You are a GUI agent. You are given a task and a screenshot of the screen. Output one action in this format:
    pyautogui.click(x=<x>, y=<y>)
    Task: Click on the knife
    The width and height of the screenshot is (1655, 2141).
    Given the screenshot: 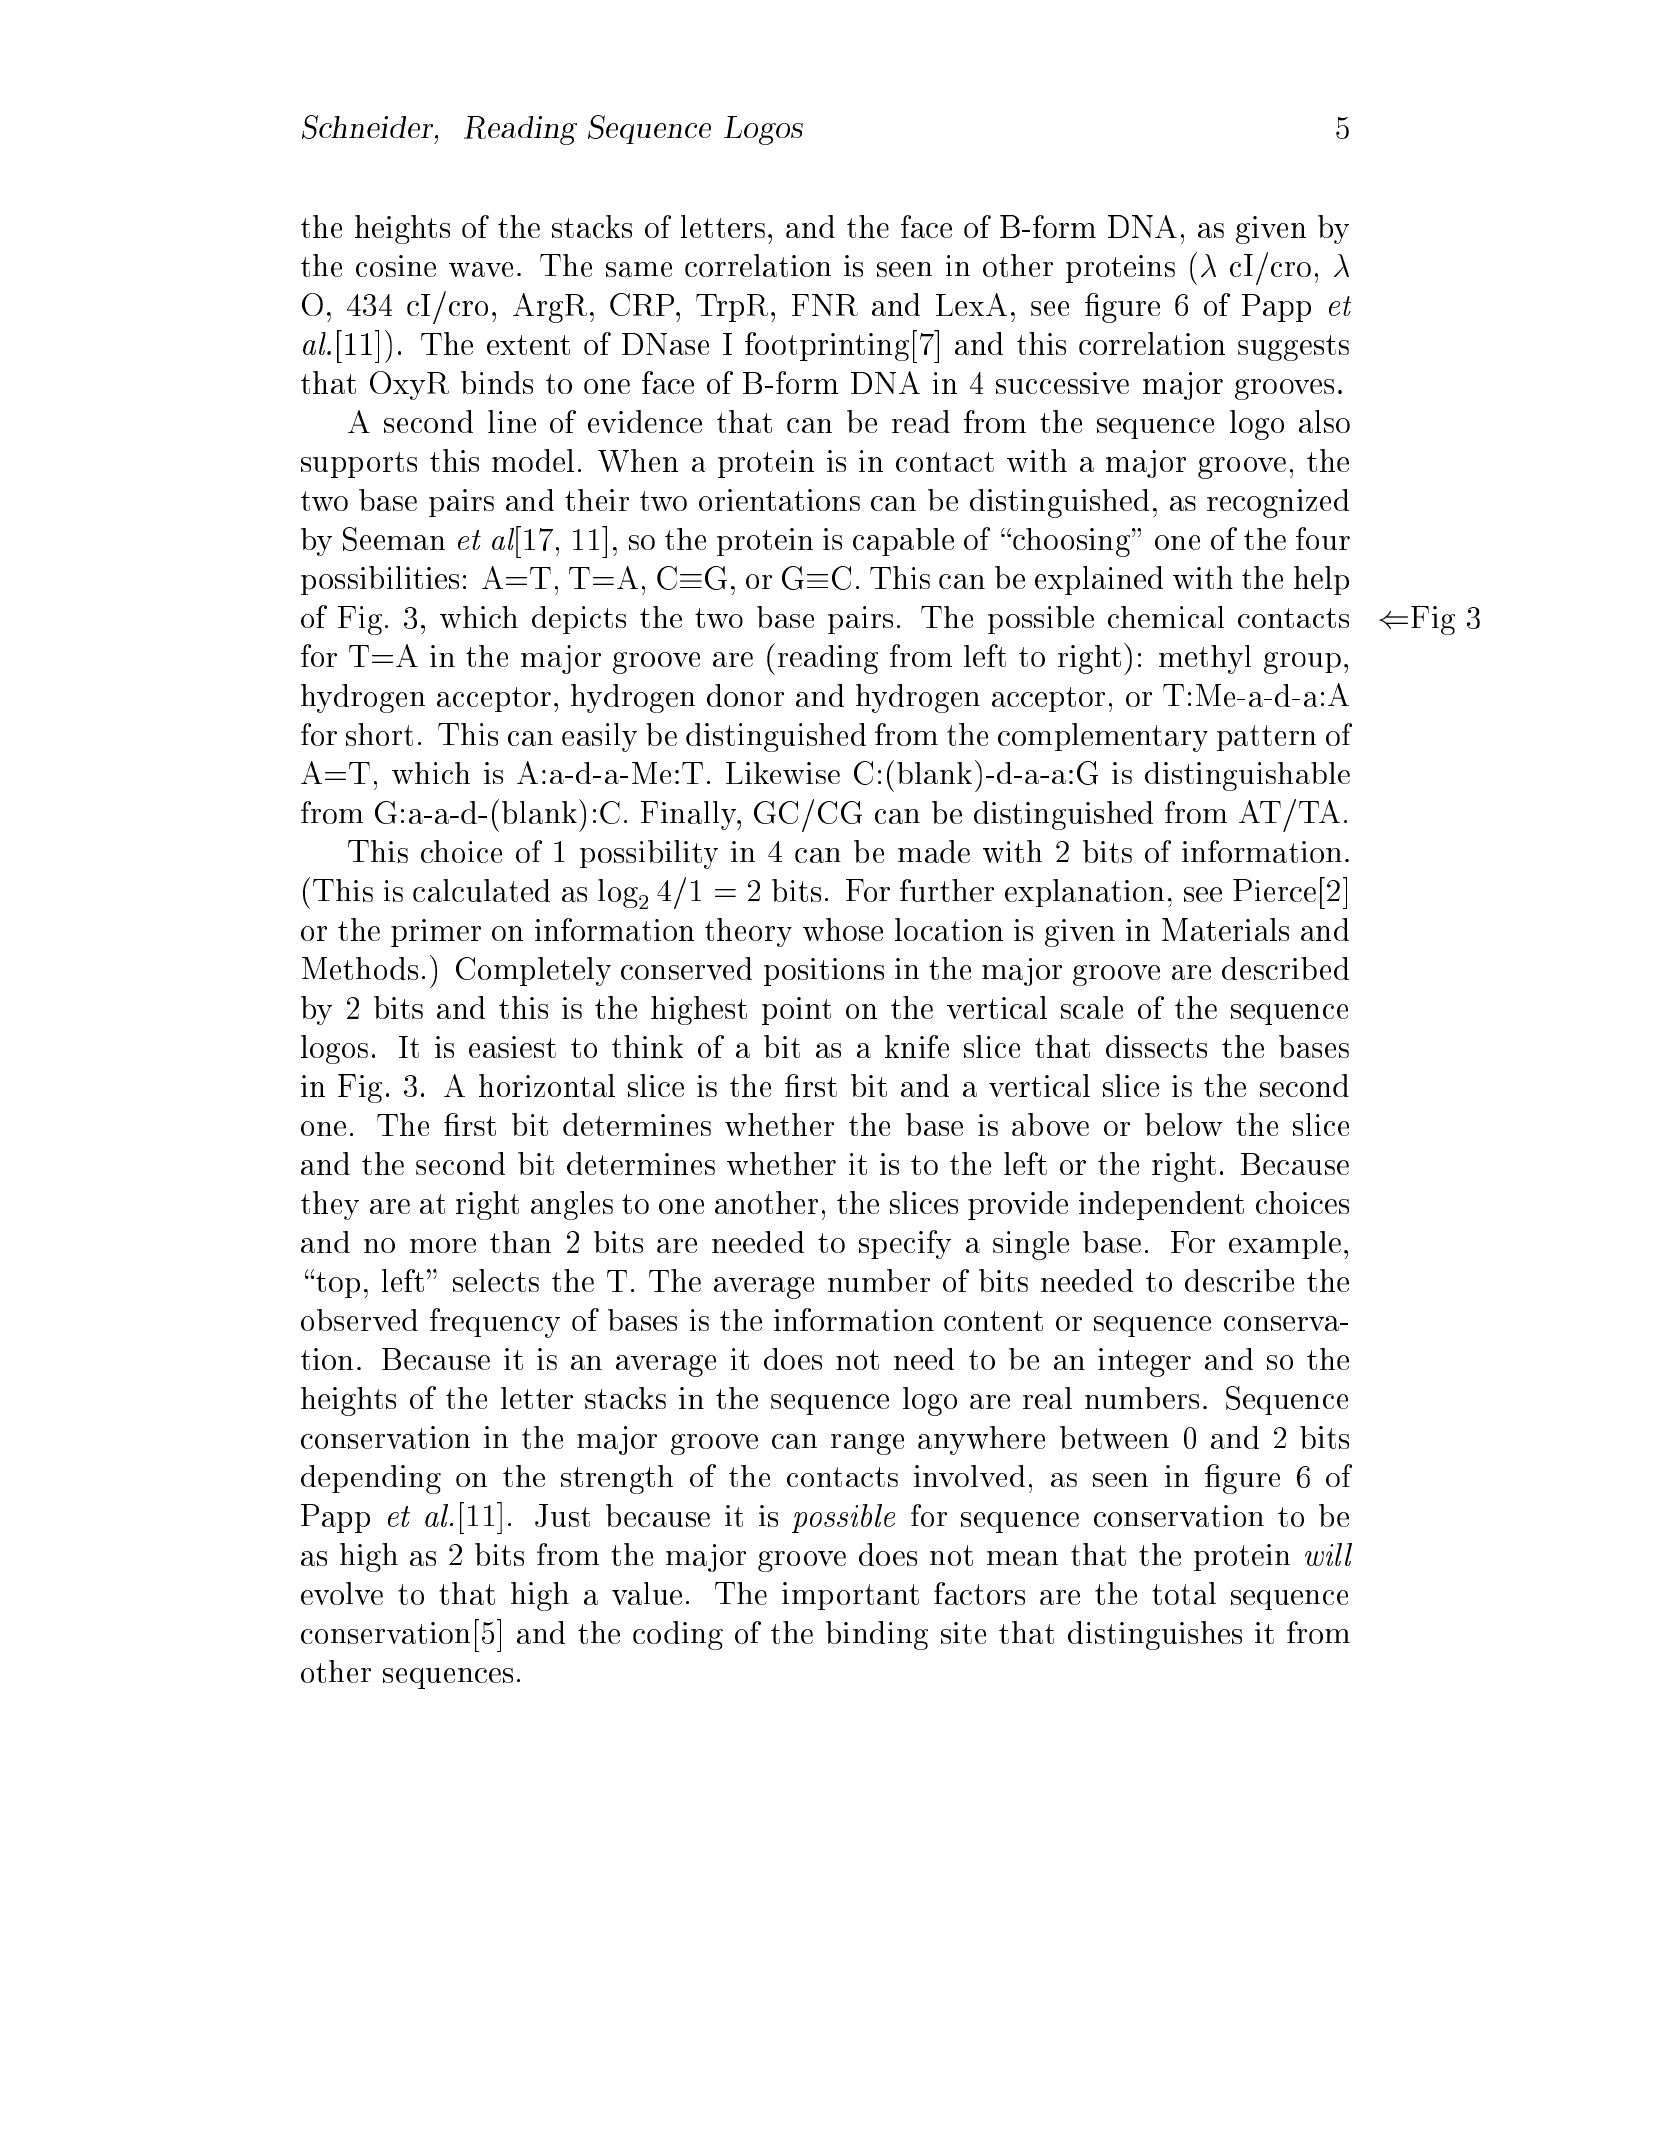 What is the action you would take?
    pyautogui.click(x=917, y=1046)
